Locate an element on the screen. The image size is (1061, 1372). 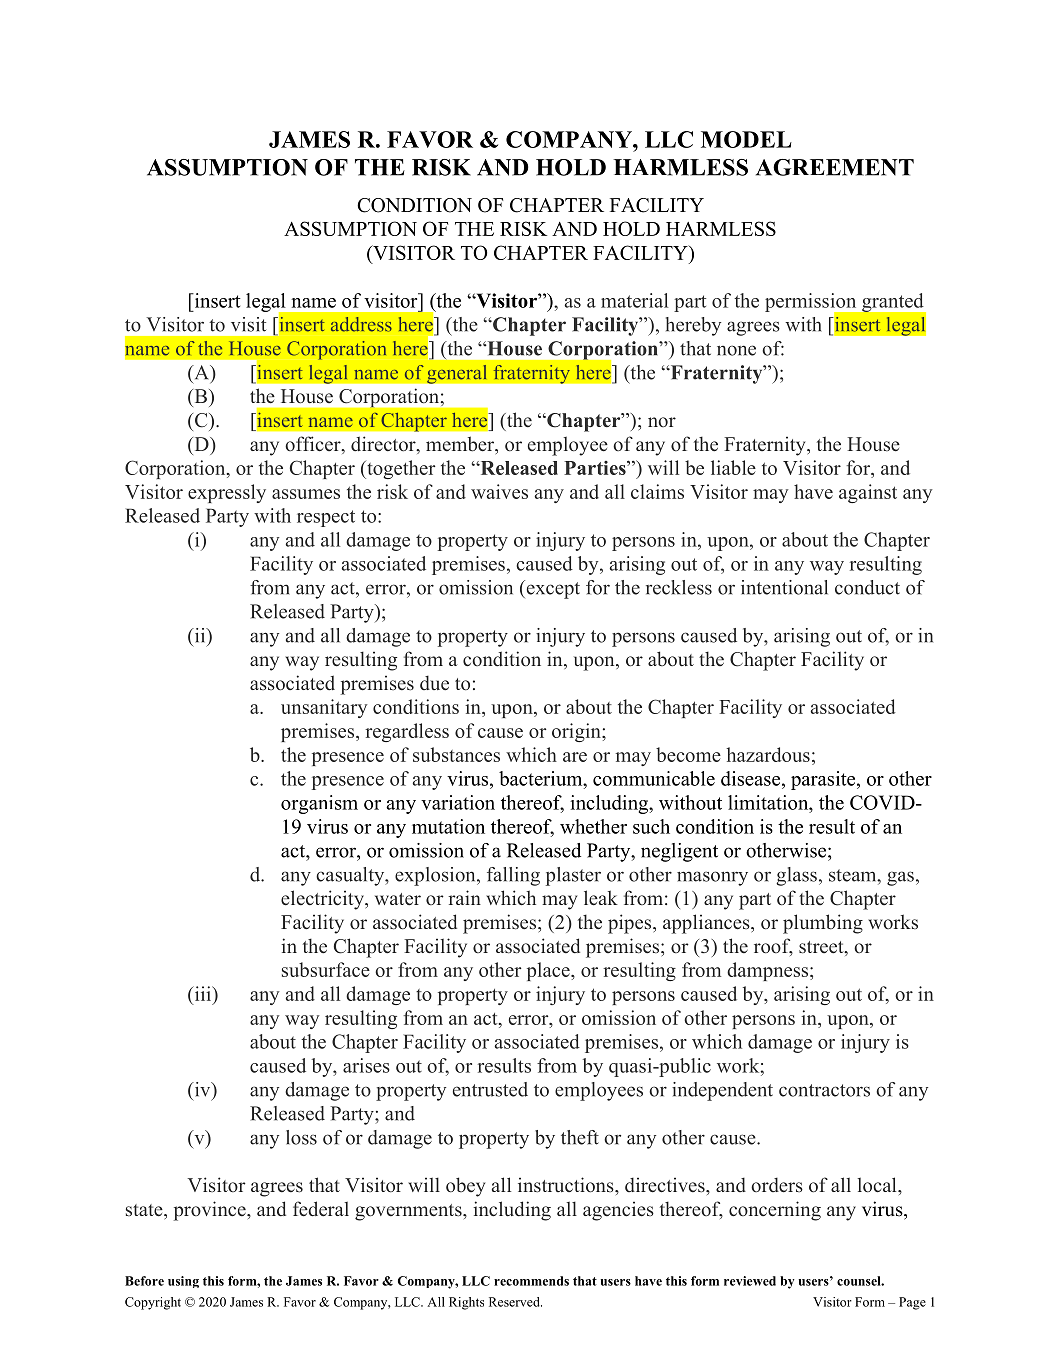
reviewed is located at coordinates (750, 1281).
